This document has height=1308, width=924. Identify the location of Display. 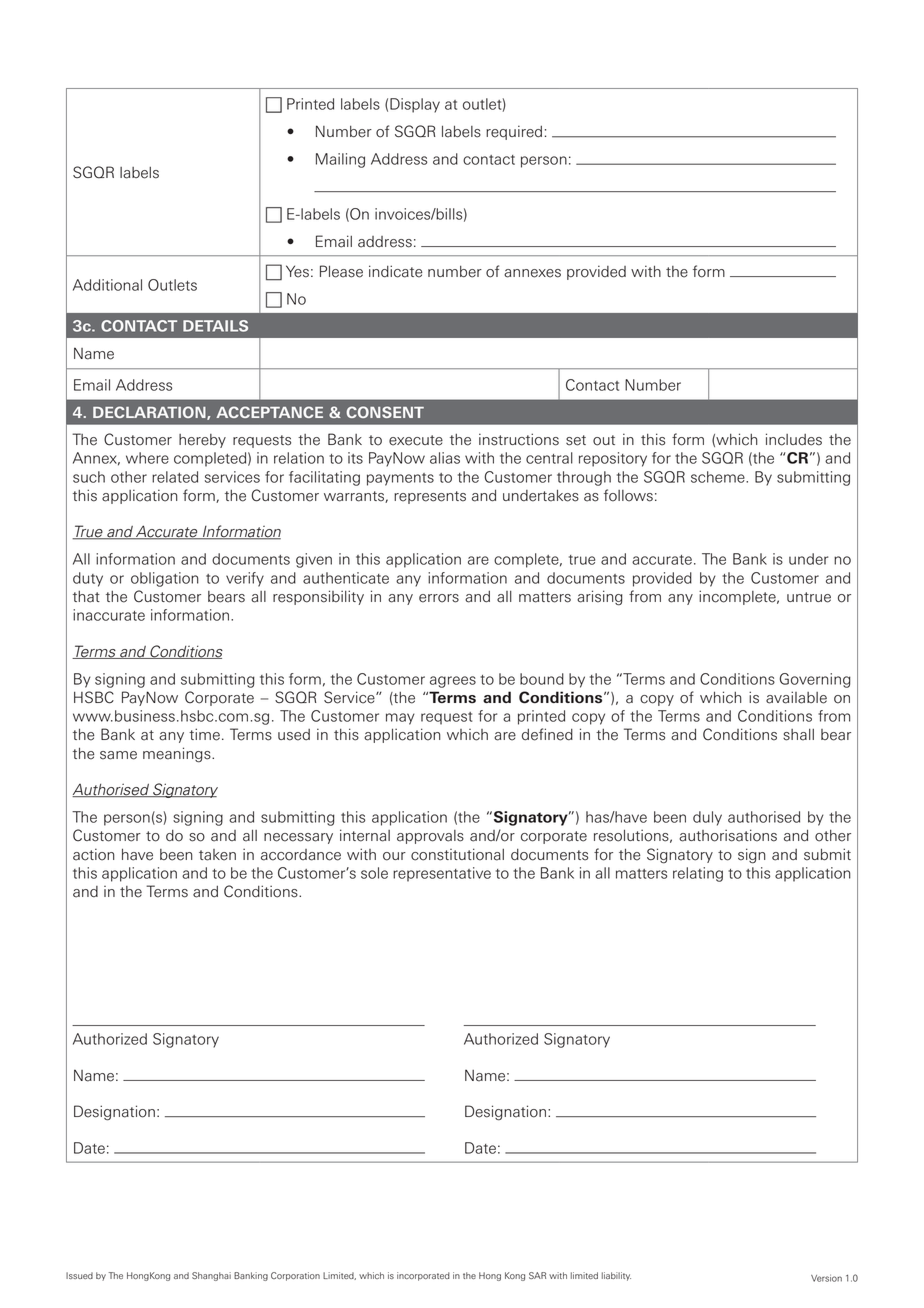
(415, 105).
